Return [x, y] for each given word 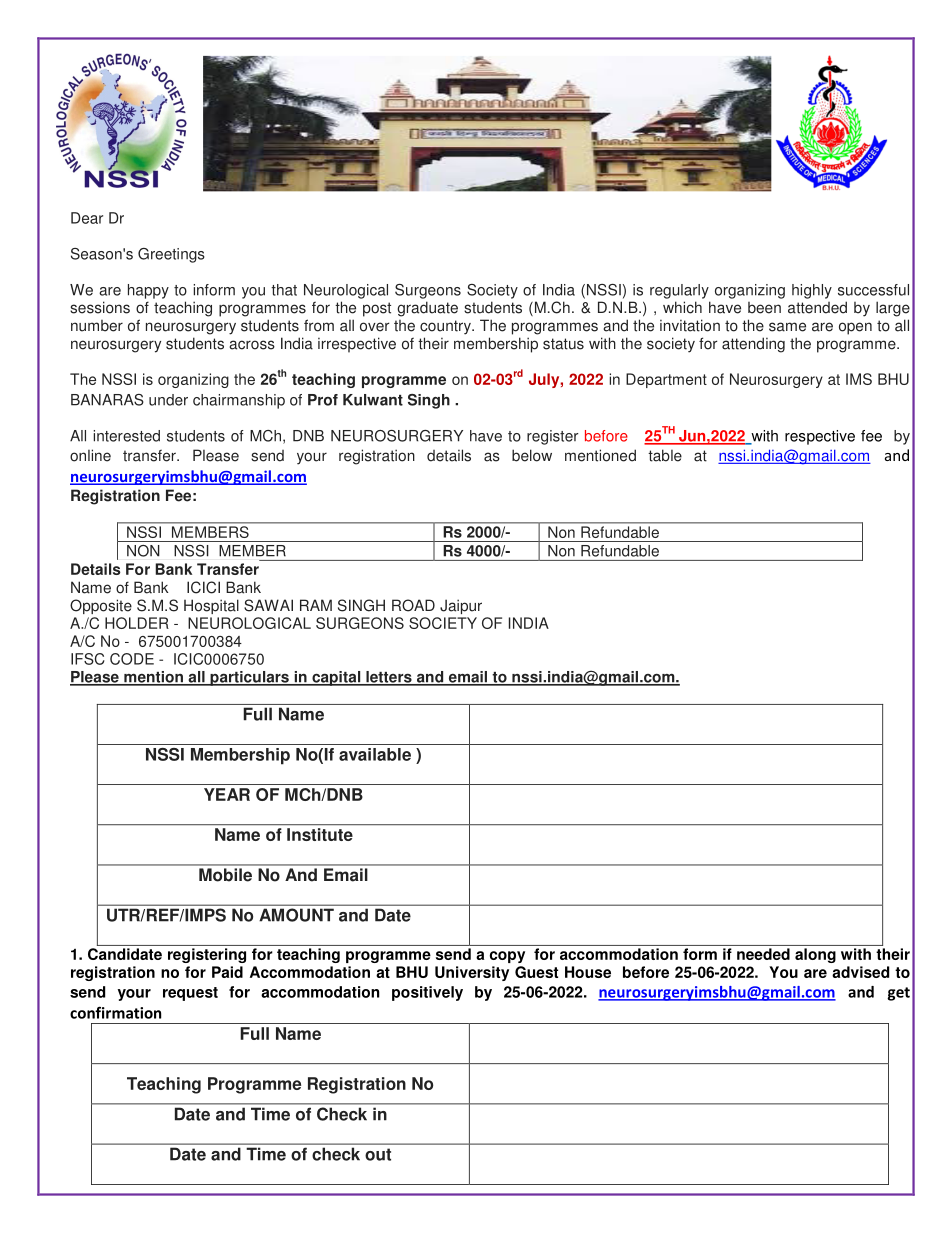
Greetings [171, 255]
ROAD [413, 605]
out [378, 1154]
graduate [427, 309]
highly [812, 291]
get [898, 994]
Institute [320, 834]
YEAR [227, 794]
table [665, 455]
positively [427, 993]
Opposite [101, 606]
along [815, 955]
